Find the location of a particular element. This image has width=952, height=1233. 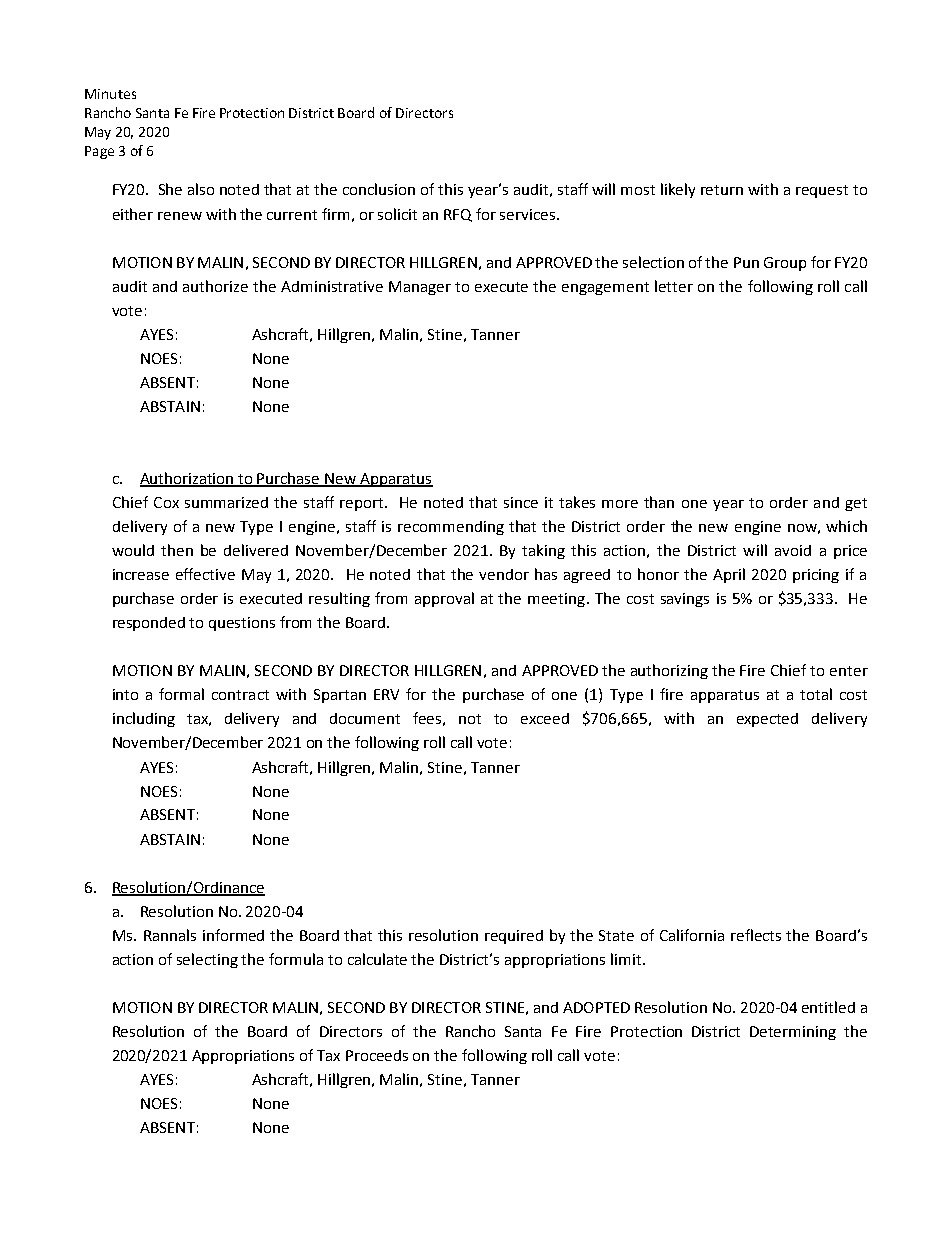

selecting is located at coordinates (207, 960).
